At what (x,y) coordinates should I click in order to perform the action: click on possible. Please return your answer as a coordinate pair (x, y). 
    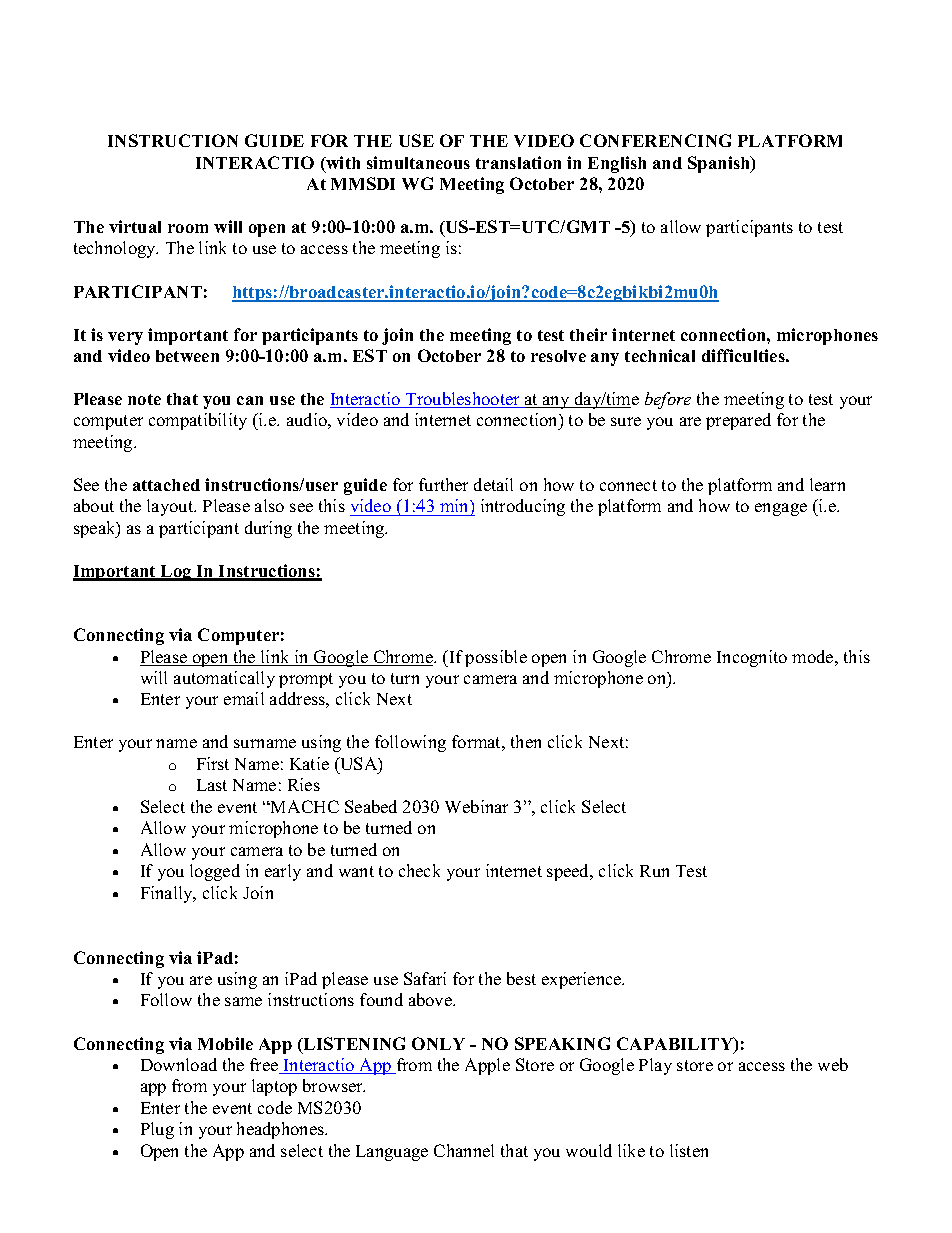
    Looking at the image, I should click on (496, 658).
